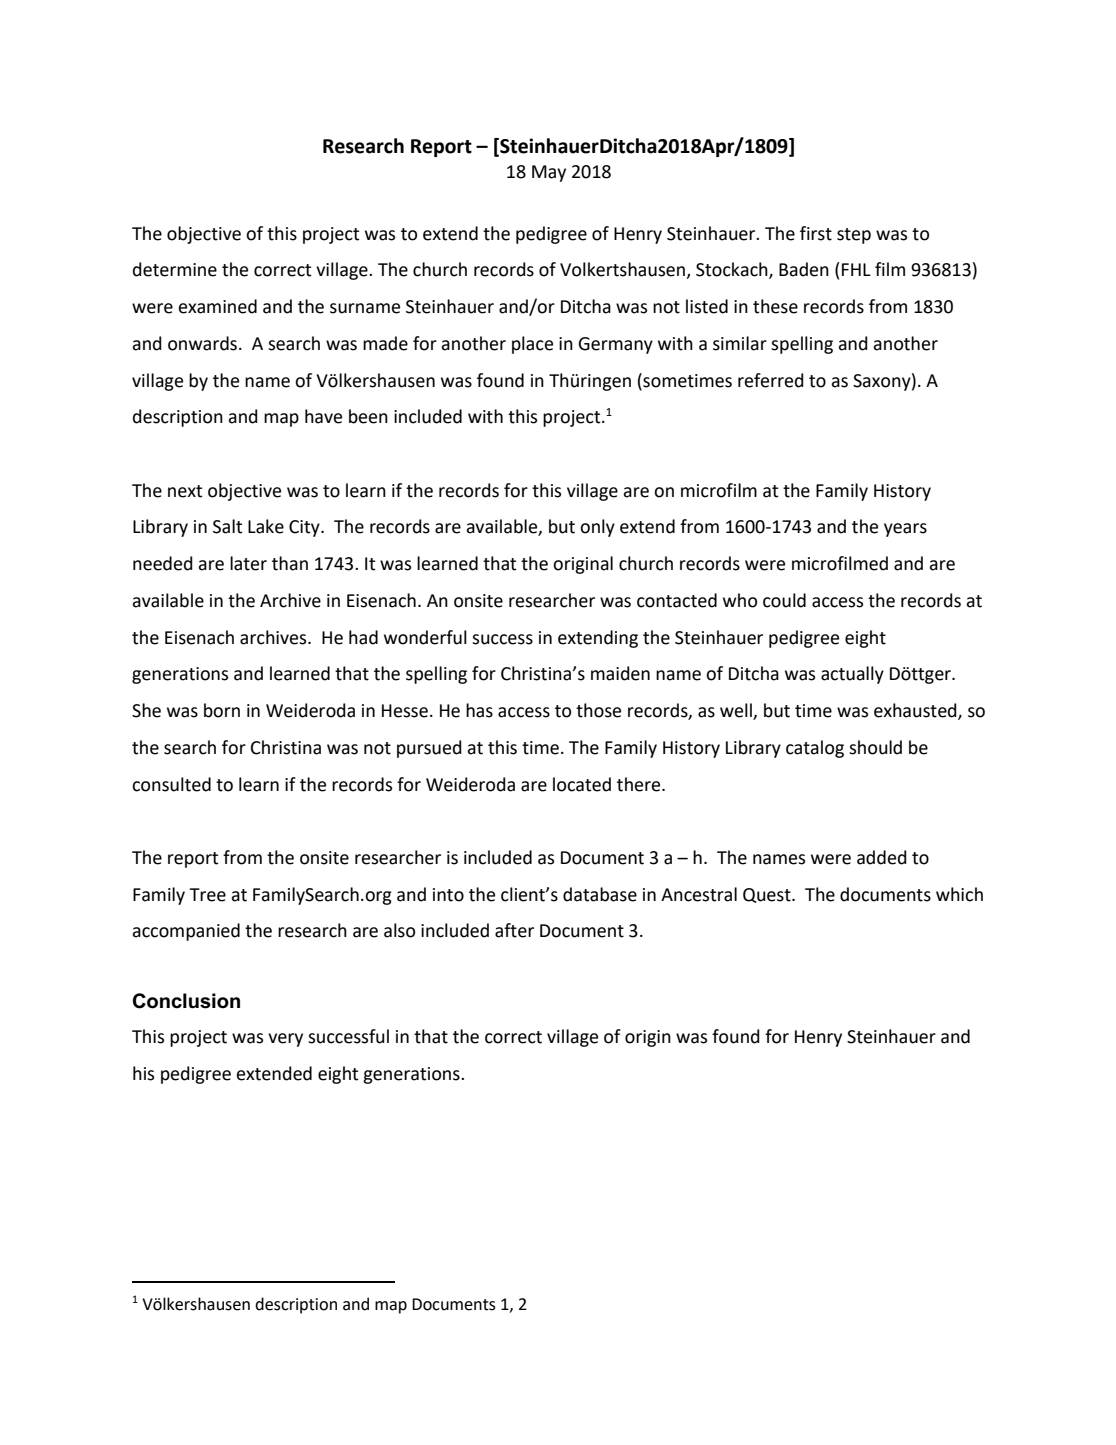 The image size is (1116, 1445). I want to click on referred, so click(771, 380).
